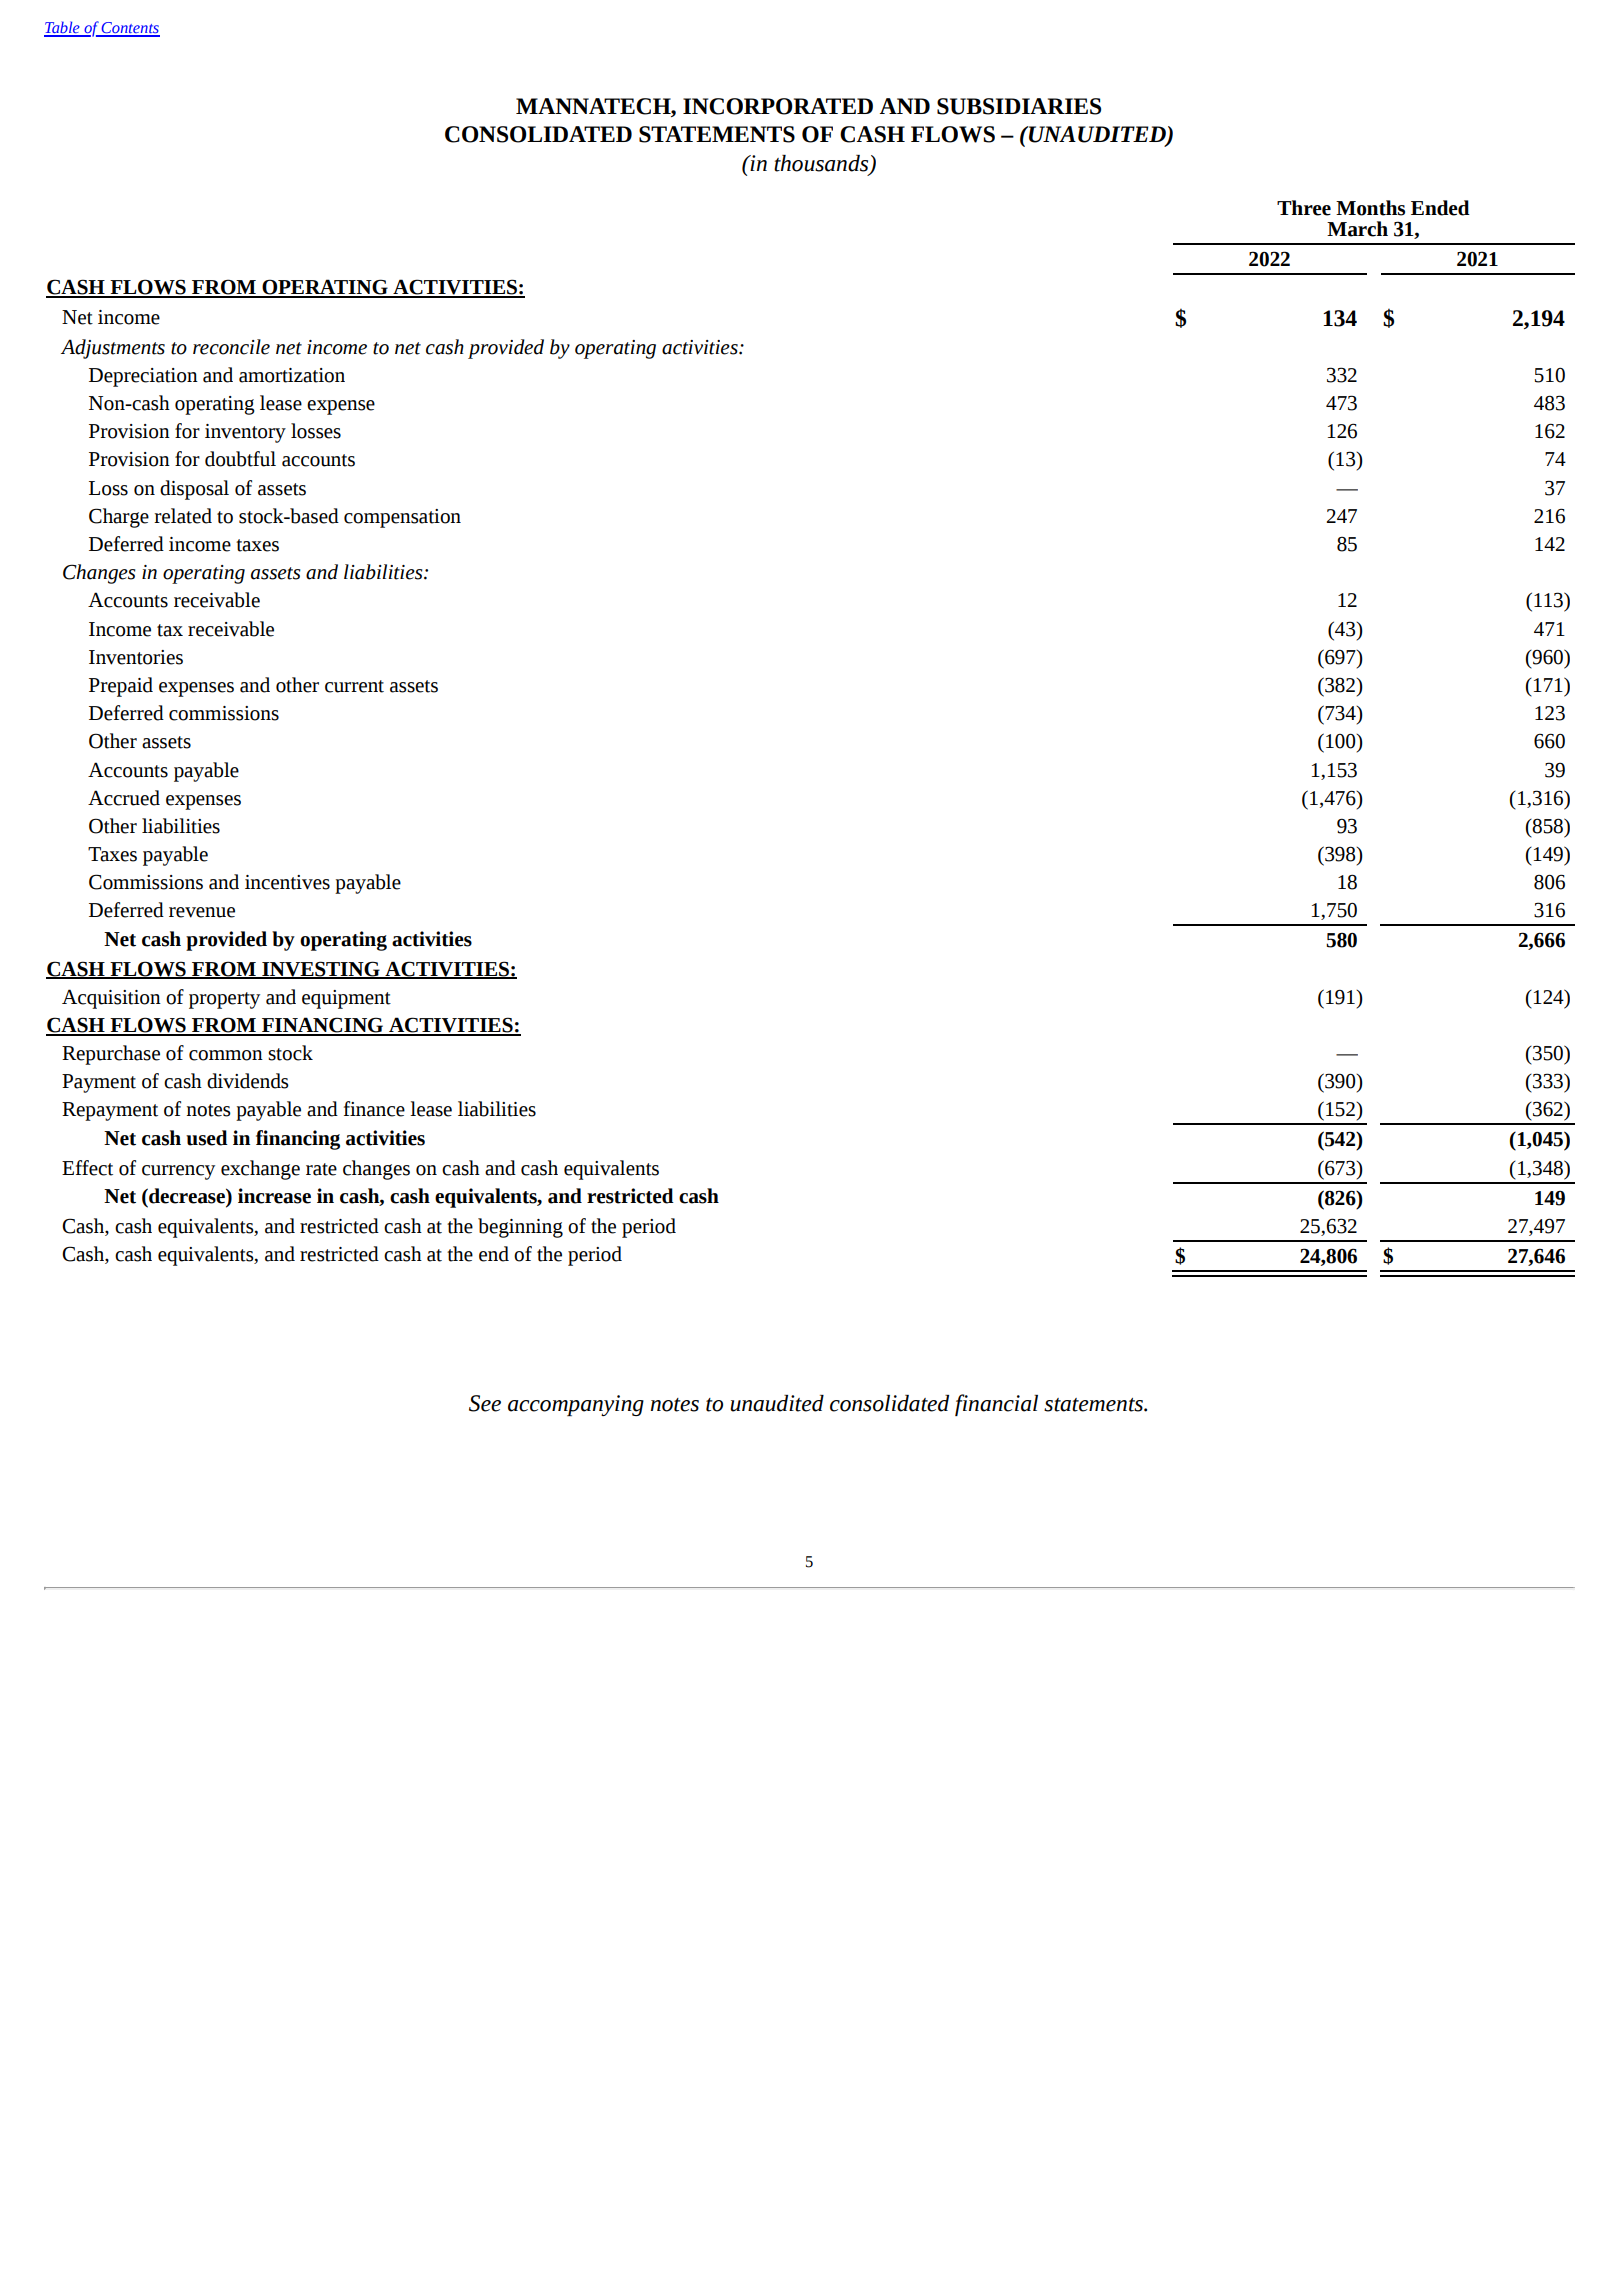 Image resolution: width=1620 pixels, height=2293 pixels. I want to click on compensation, so click(402, 518).
